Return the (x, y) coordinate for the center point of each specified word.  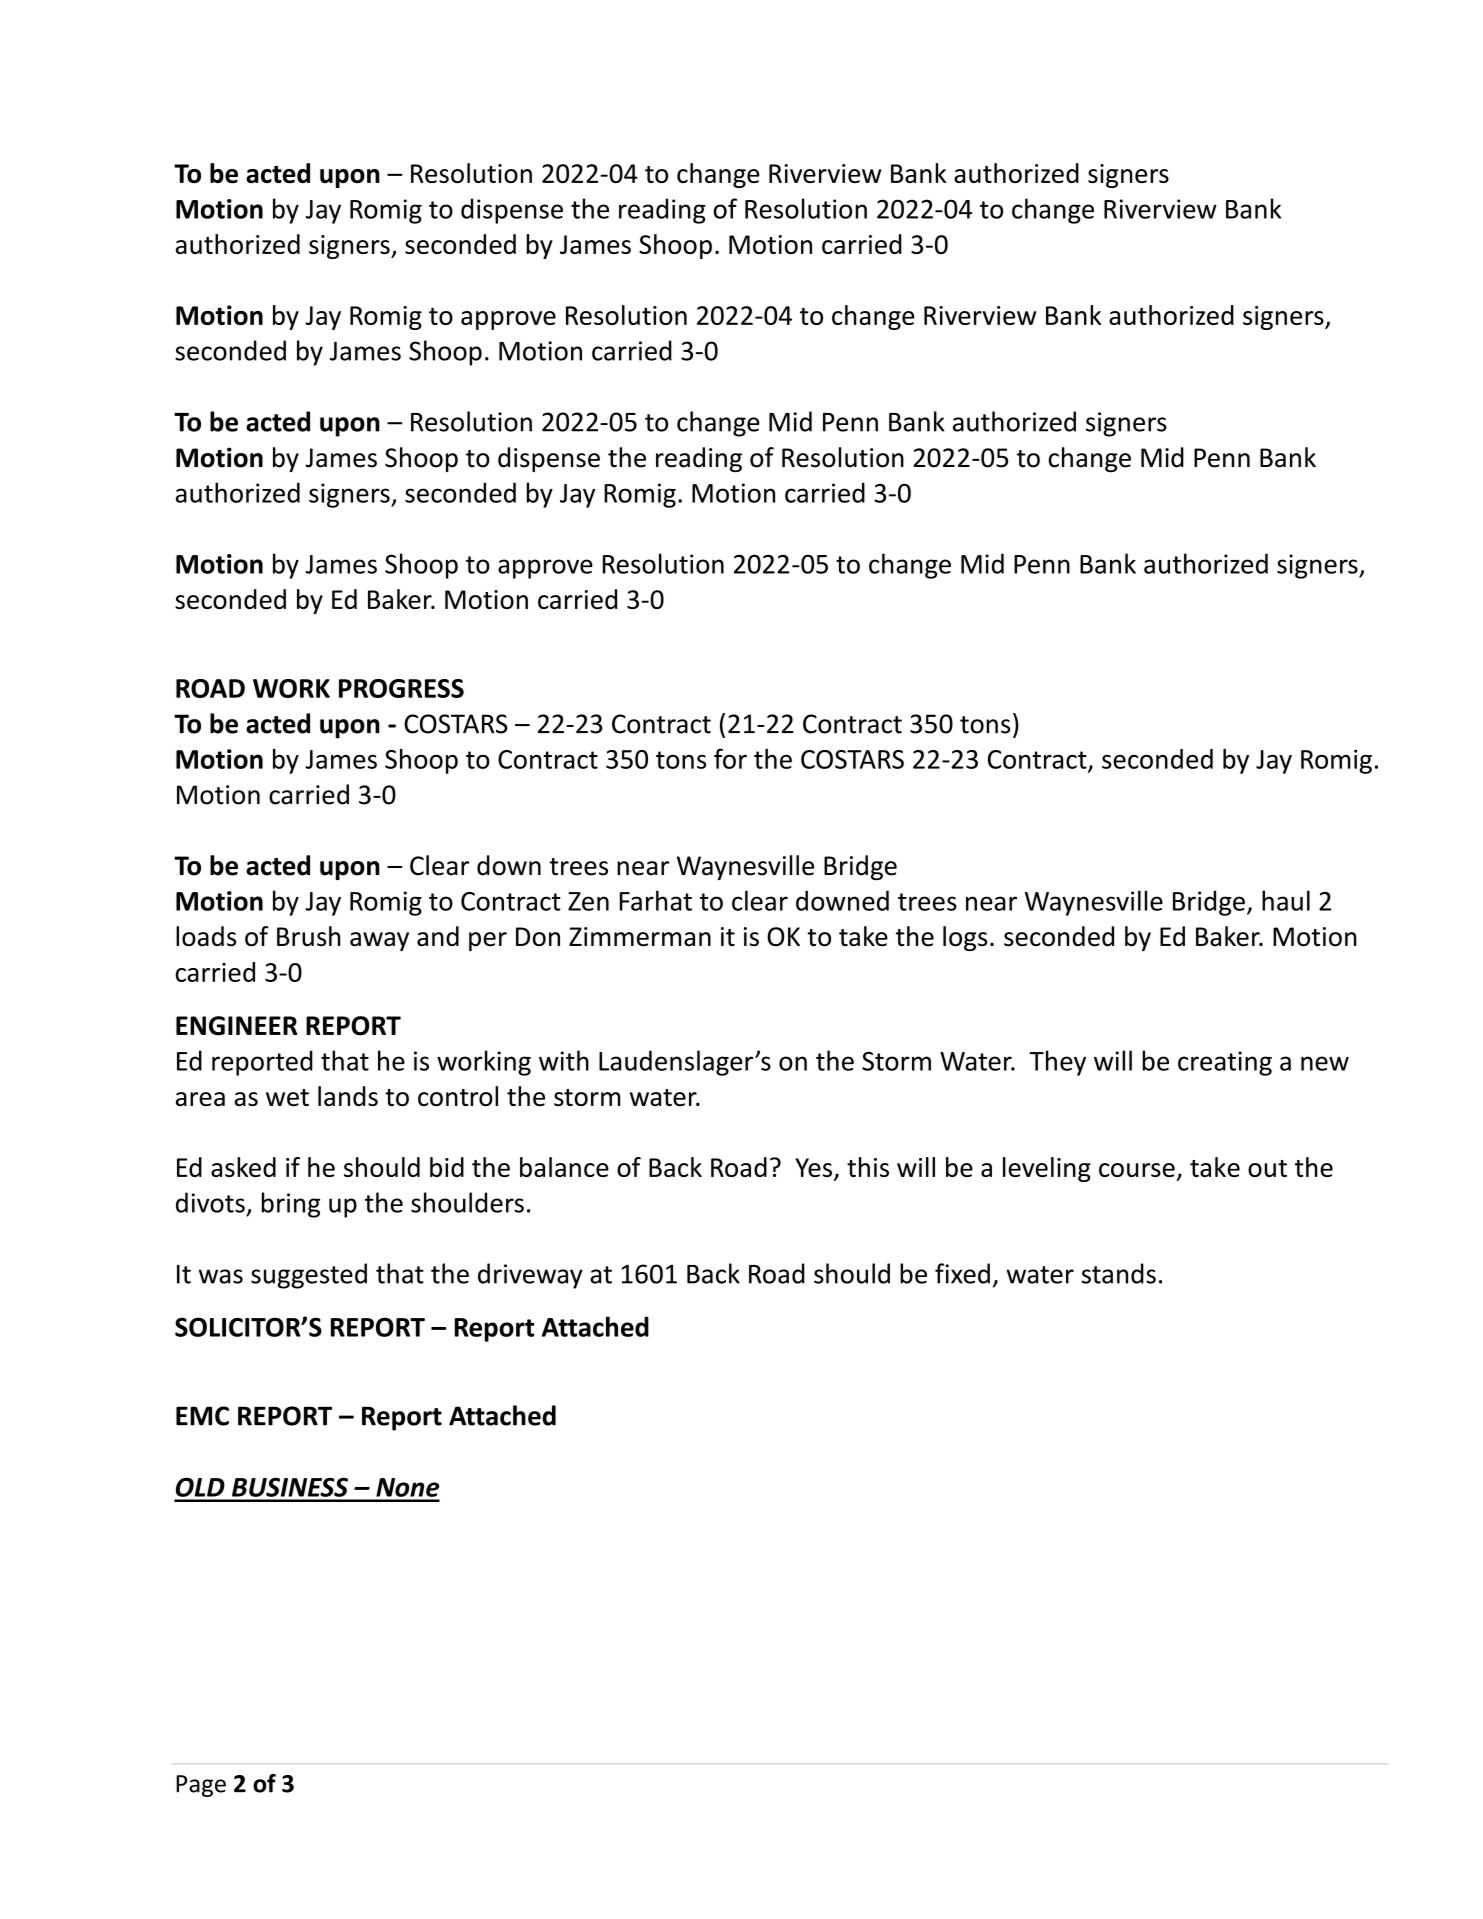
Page (201, 1786)
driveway (530, 1276)
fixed (962, 1273)
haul (1286, 900)
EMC (202, 1416)
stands (1119, 1273)
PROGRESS (401, 688)
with (564, 1060)
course (1137, 1170)
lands (348, 1096)
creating (1225, 1063)
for (730, 758)
